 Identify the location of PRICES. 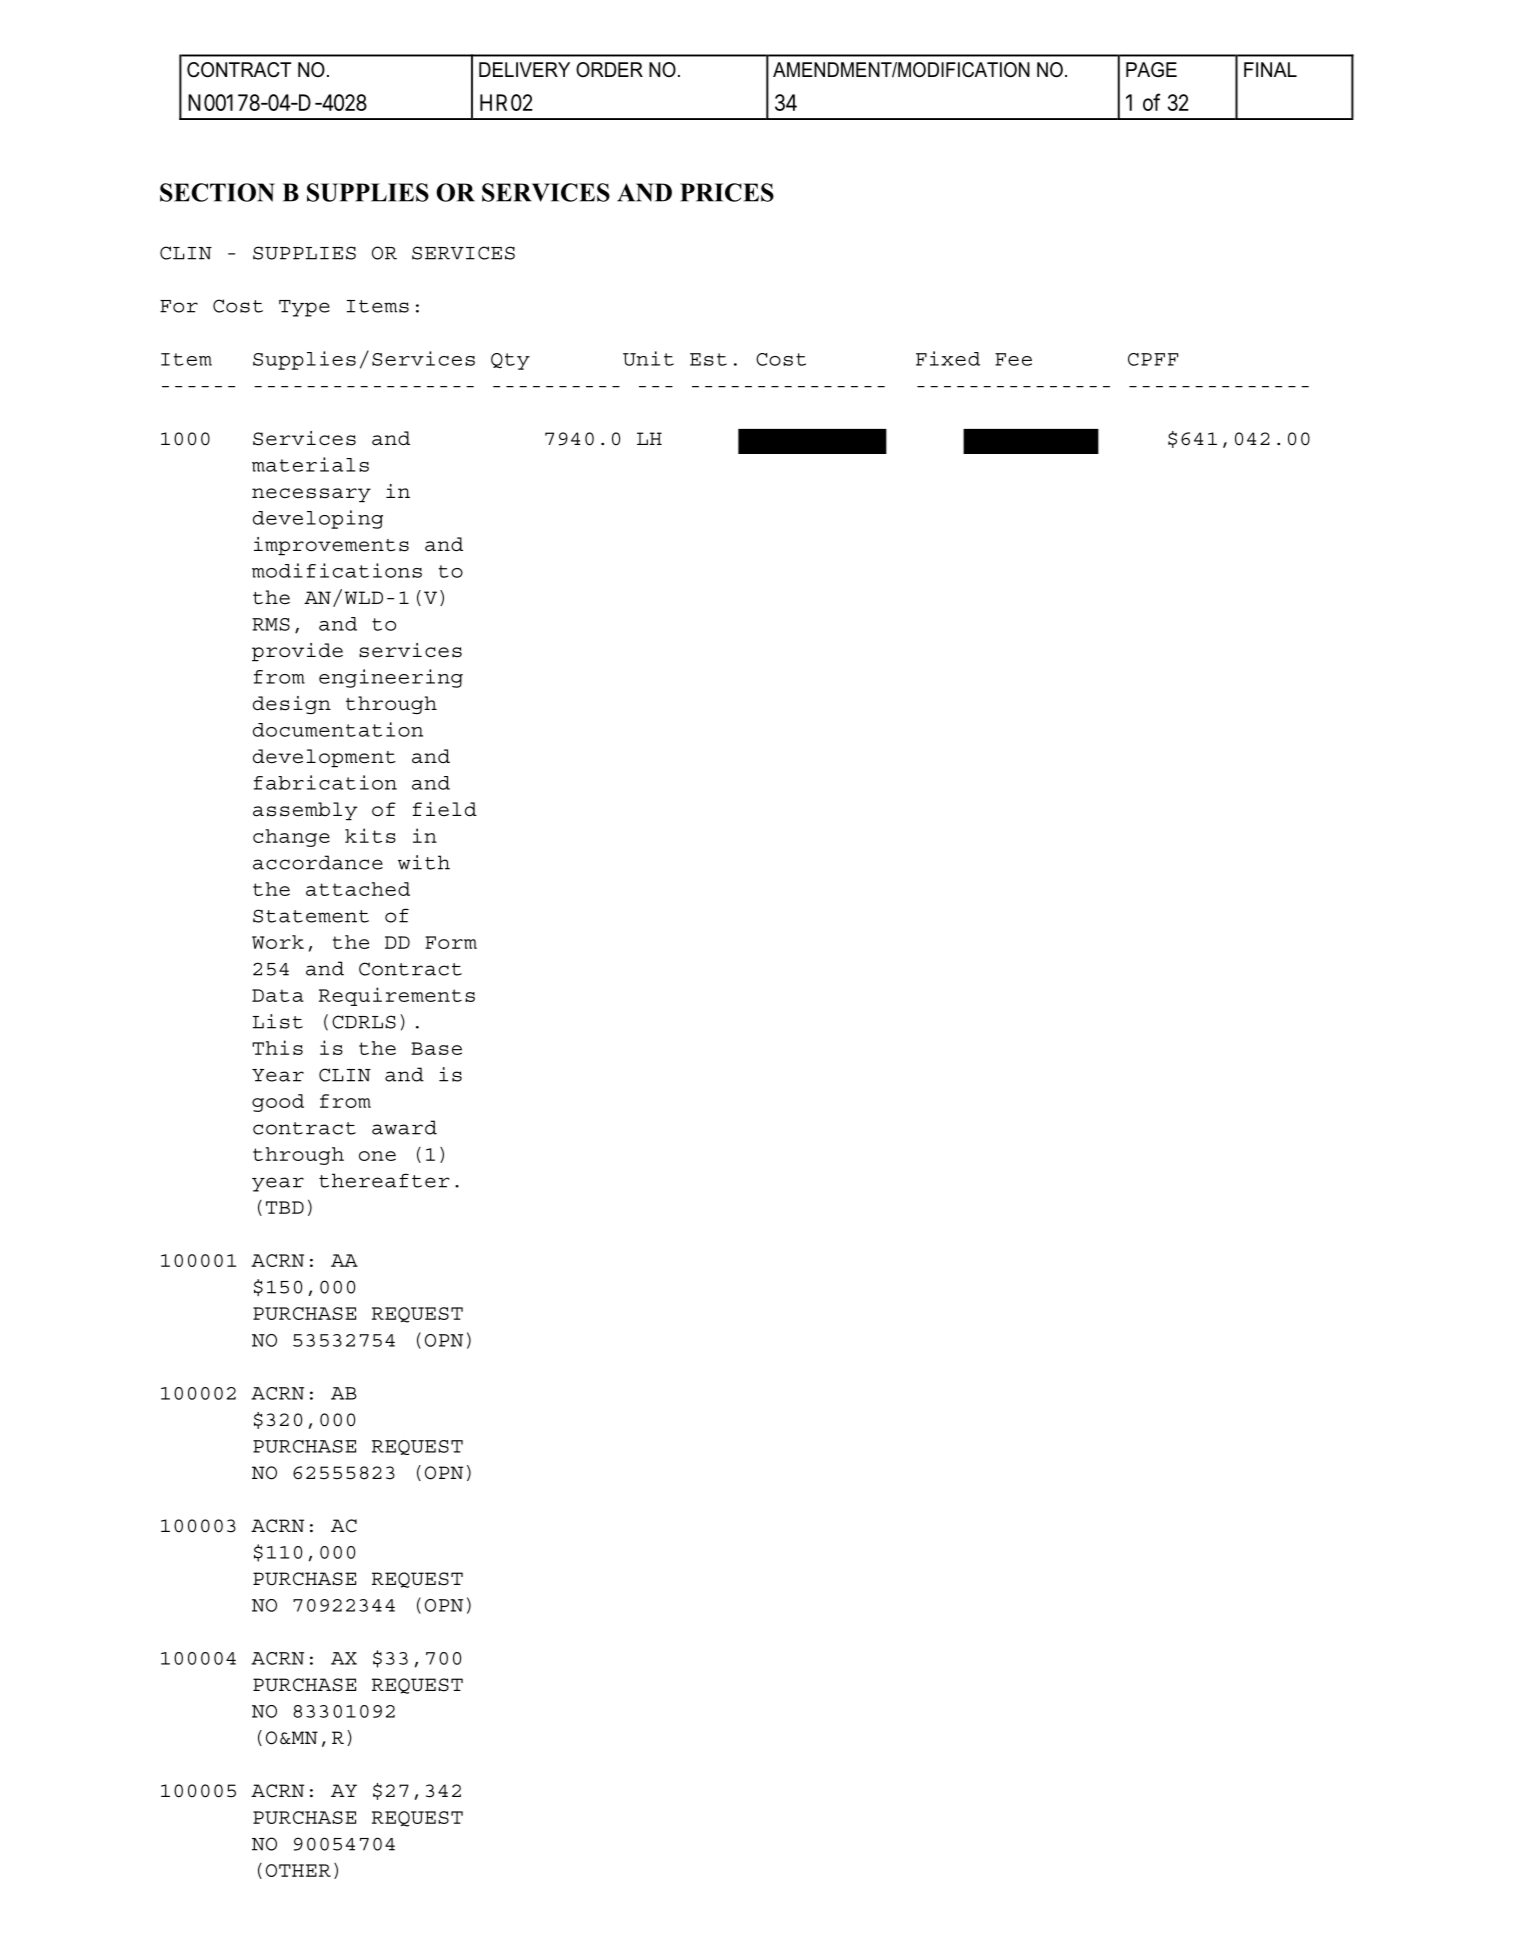
(727, 192).
